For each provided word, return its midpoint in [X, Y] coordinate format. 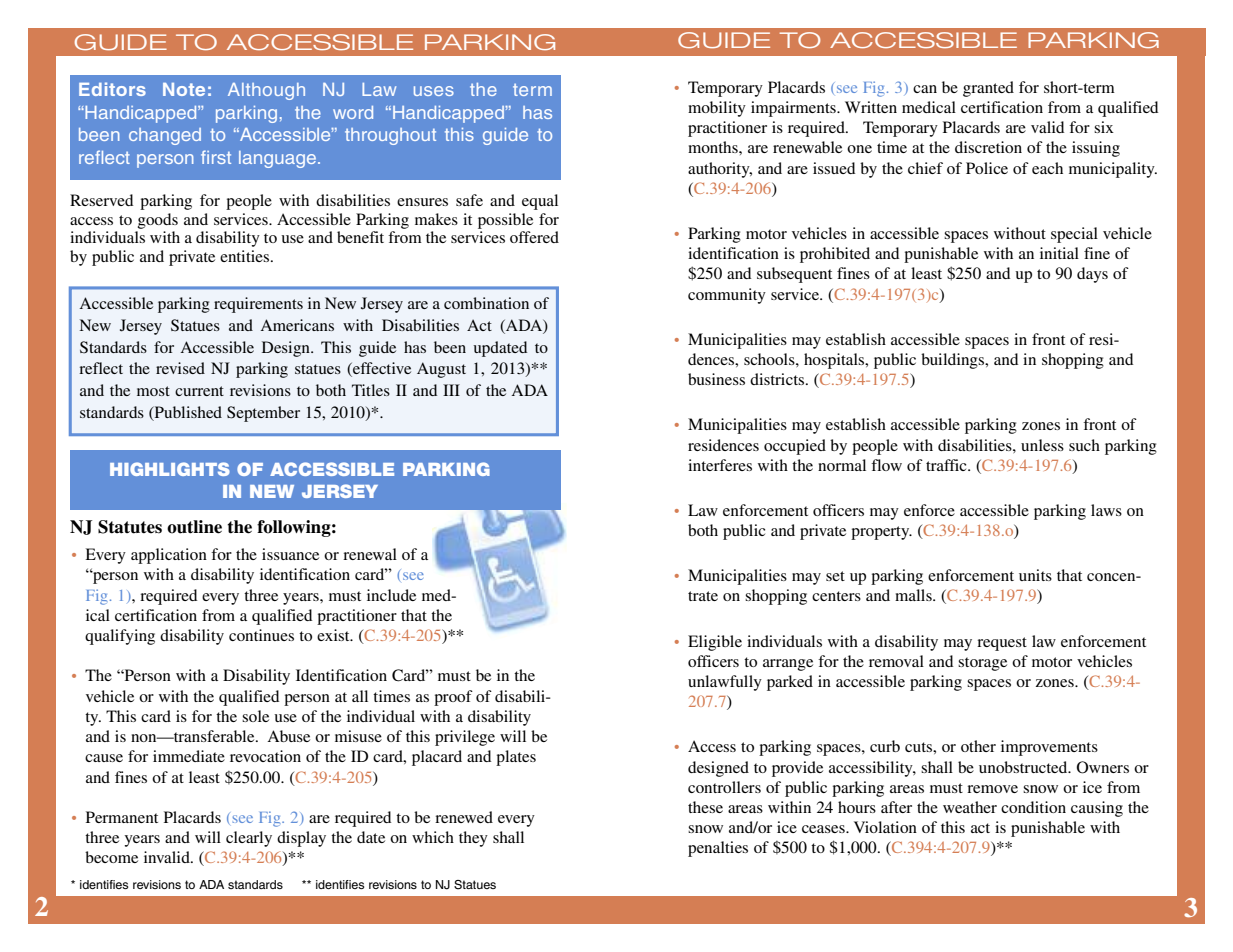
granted [988, 89]
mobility [717, 109]
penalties [718, 849]
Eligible [715, 643]
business [716, 379]
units [1035, 575]
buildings [954, 361]
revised [180, 368]
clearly [249, 839]
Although [266, 91]
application [169, 556]
